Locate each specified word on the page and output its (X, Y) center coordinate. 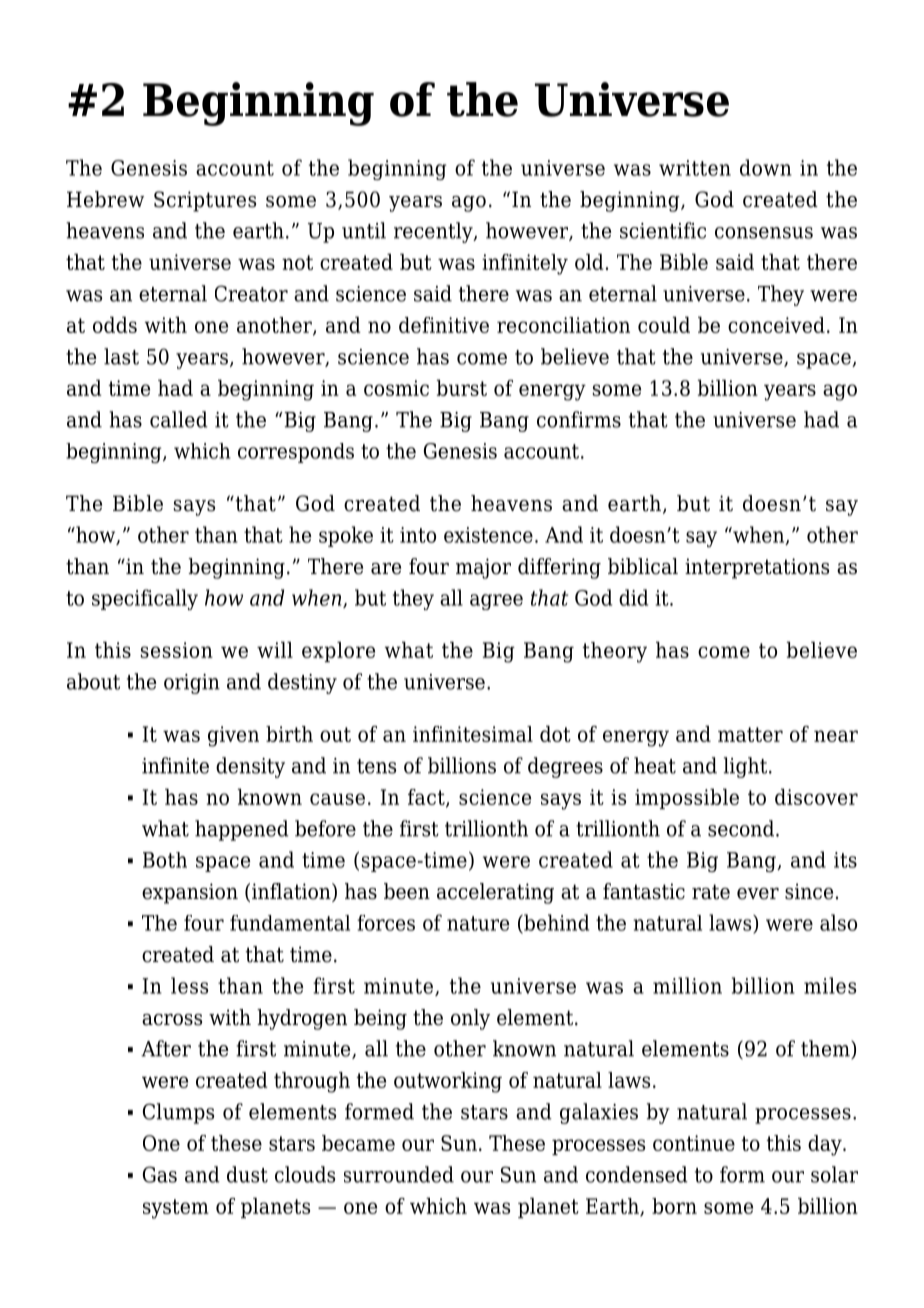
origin (192, 684)
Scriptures (205, 201)
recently (434, 232)
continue (694, 1143)
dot (555, 734)
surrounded (399, 1174)
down (766, 167)
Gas (160, 1174)
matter (750, 734)
